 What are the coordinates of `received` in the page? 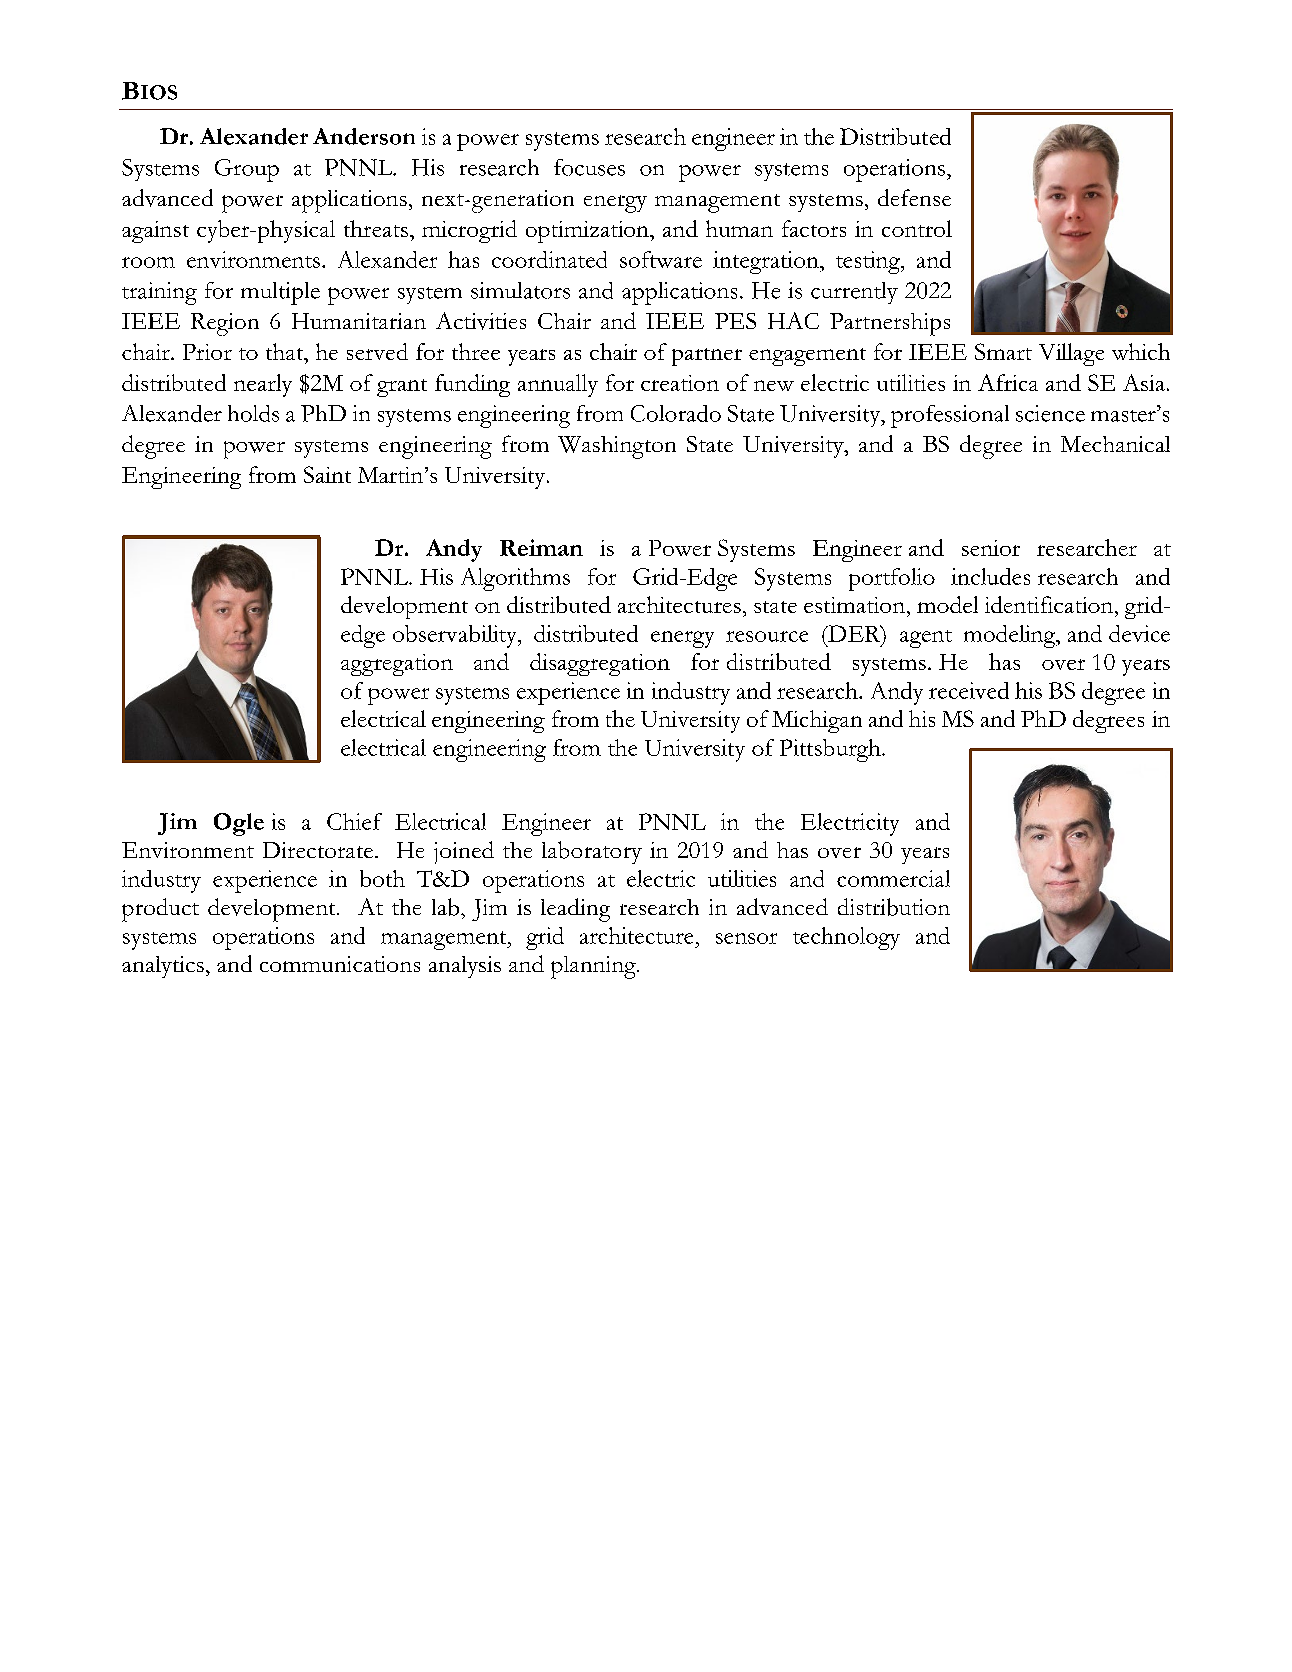 It's located at (969, 690).
